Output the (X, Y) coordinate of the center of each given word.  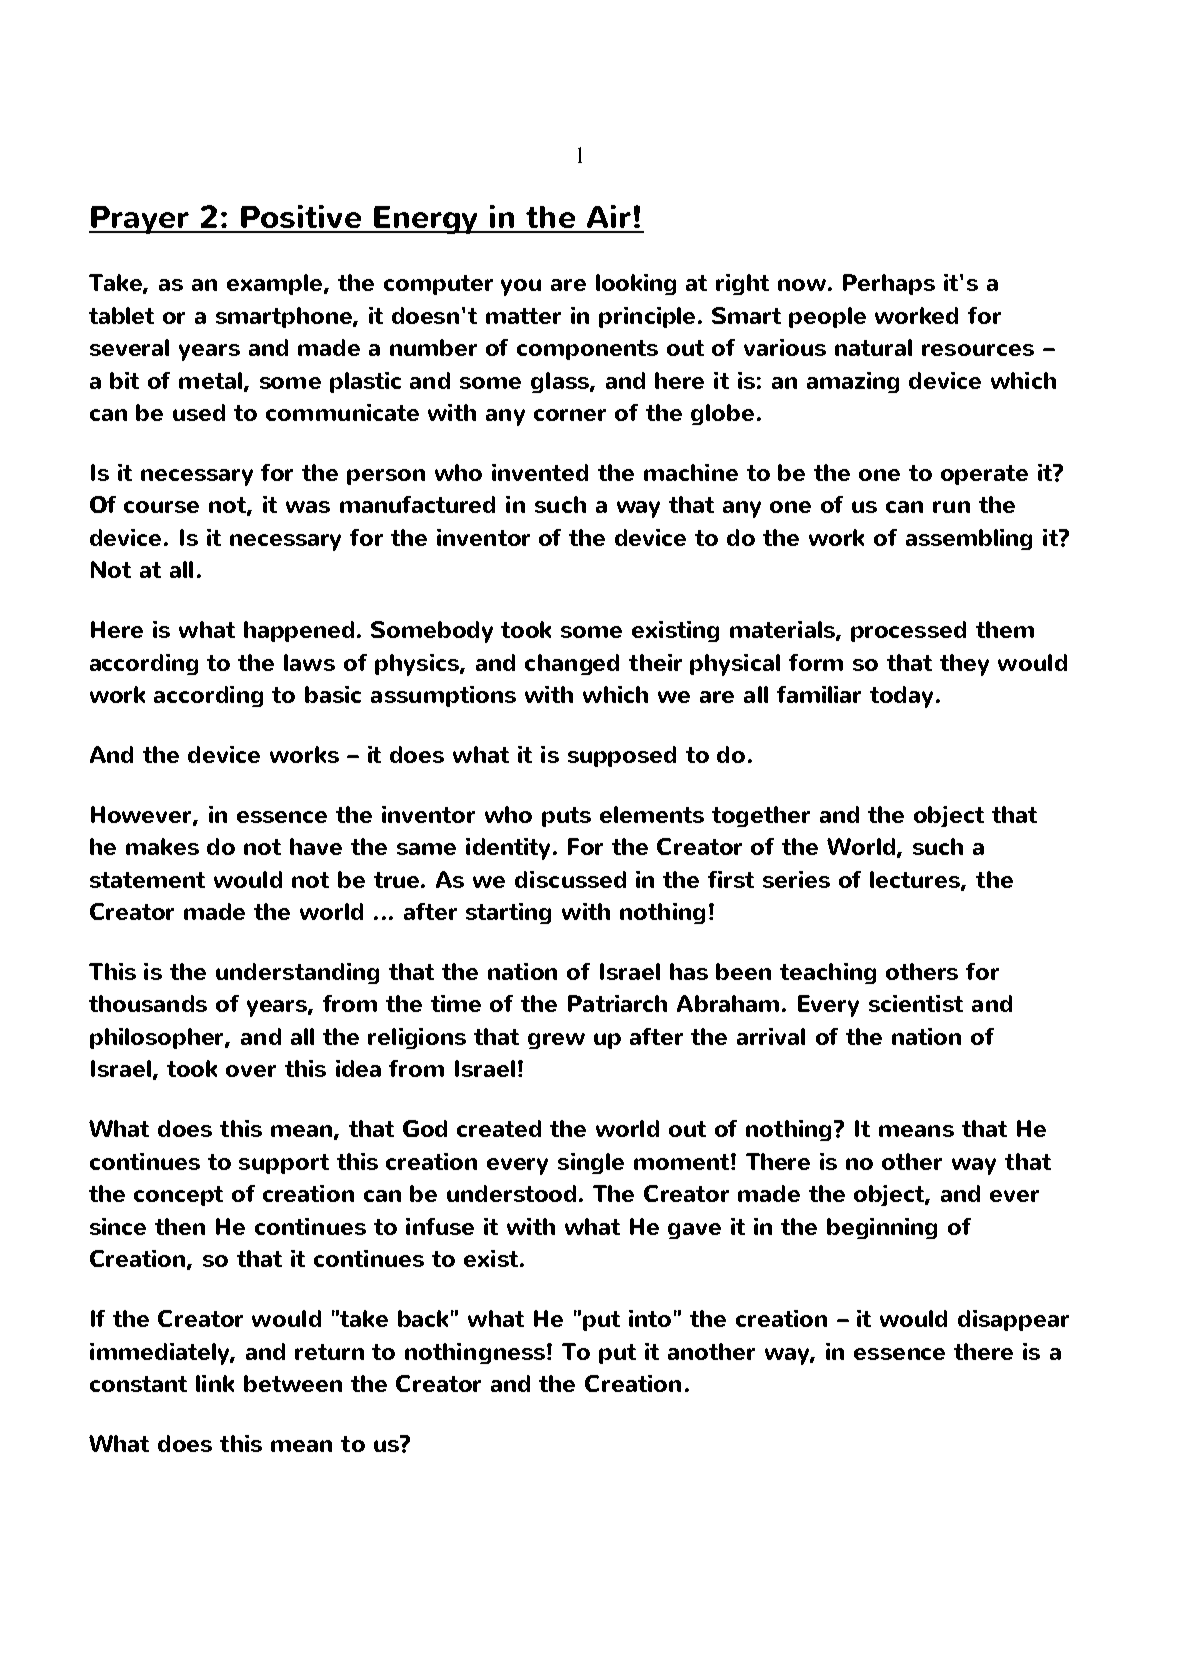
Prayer (140, 220)
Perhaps (889, 284)
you (521, 287)
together (761, 816)
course (161, 507)
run (951, 507)
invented (540, 472)
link (215, 1383)
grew (556, 1041)
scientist (916, 1003)
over (251, 1071)
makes (162, 846)
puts (566, 817)
